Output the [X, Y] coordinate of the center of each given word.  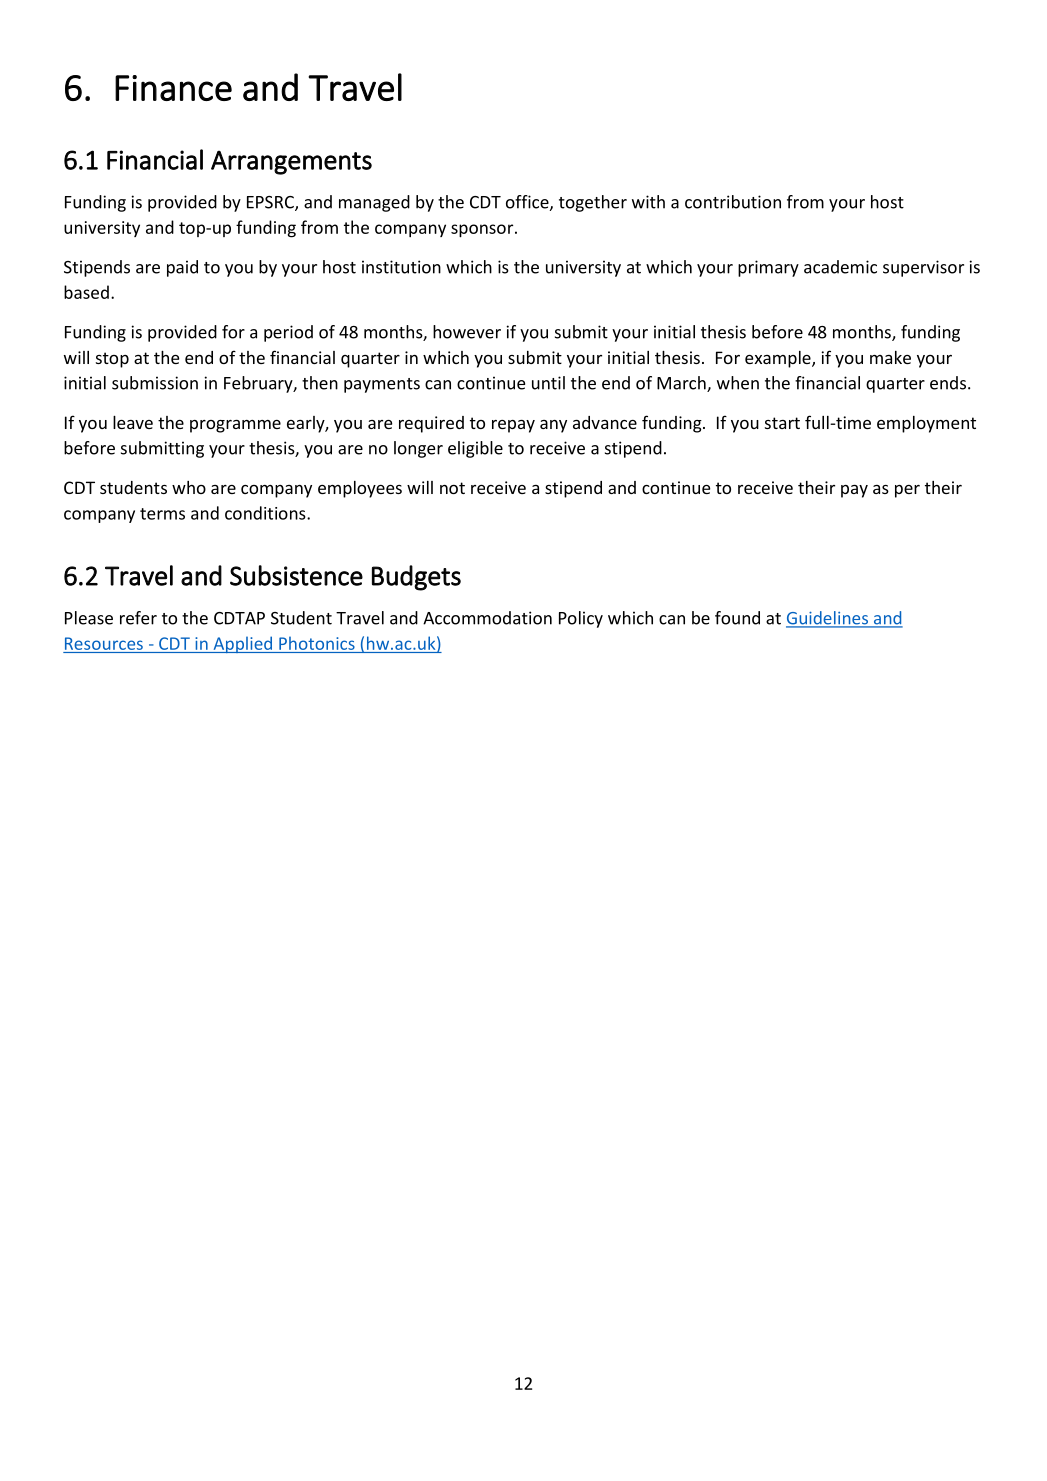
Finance [173, 88]
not [452, 488]
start [782, 423]
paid [182, 268]
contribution [733, 202]
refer [138, 618]
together [593, 203]
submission [155, 383]
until [548, 383]
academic [840, 267]
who [189, 487]
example [779, 359]
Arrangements [291, 162]
